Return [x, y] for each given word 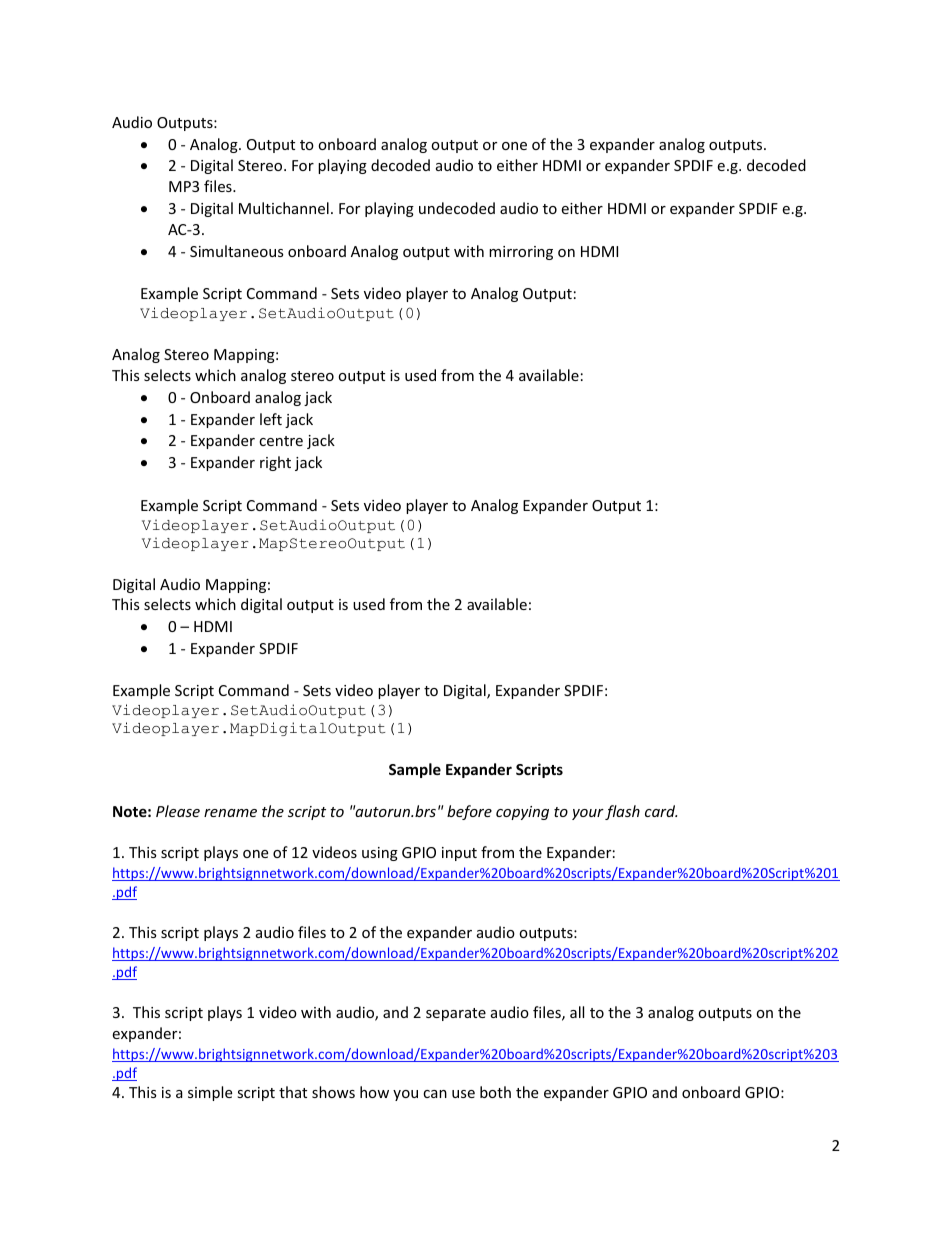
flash [622, 812]
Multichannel [284, 208]
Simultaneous [237, 251]
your [588, 814]
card [661, 811]
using [380, 854]
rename [230, 813]
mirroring [521, 253]
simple [210, 1093]
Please [178, 811]
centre [281, 441]
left [271, 419]
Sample [415, 770]
